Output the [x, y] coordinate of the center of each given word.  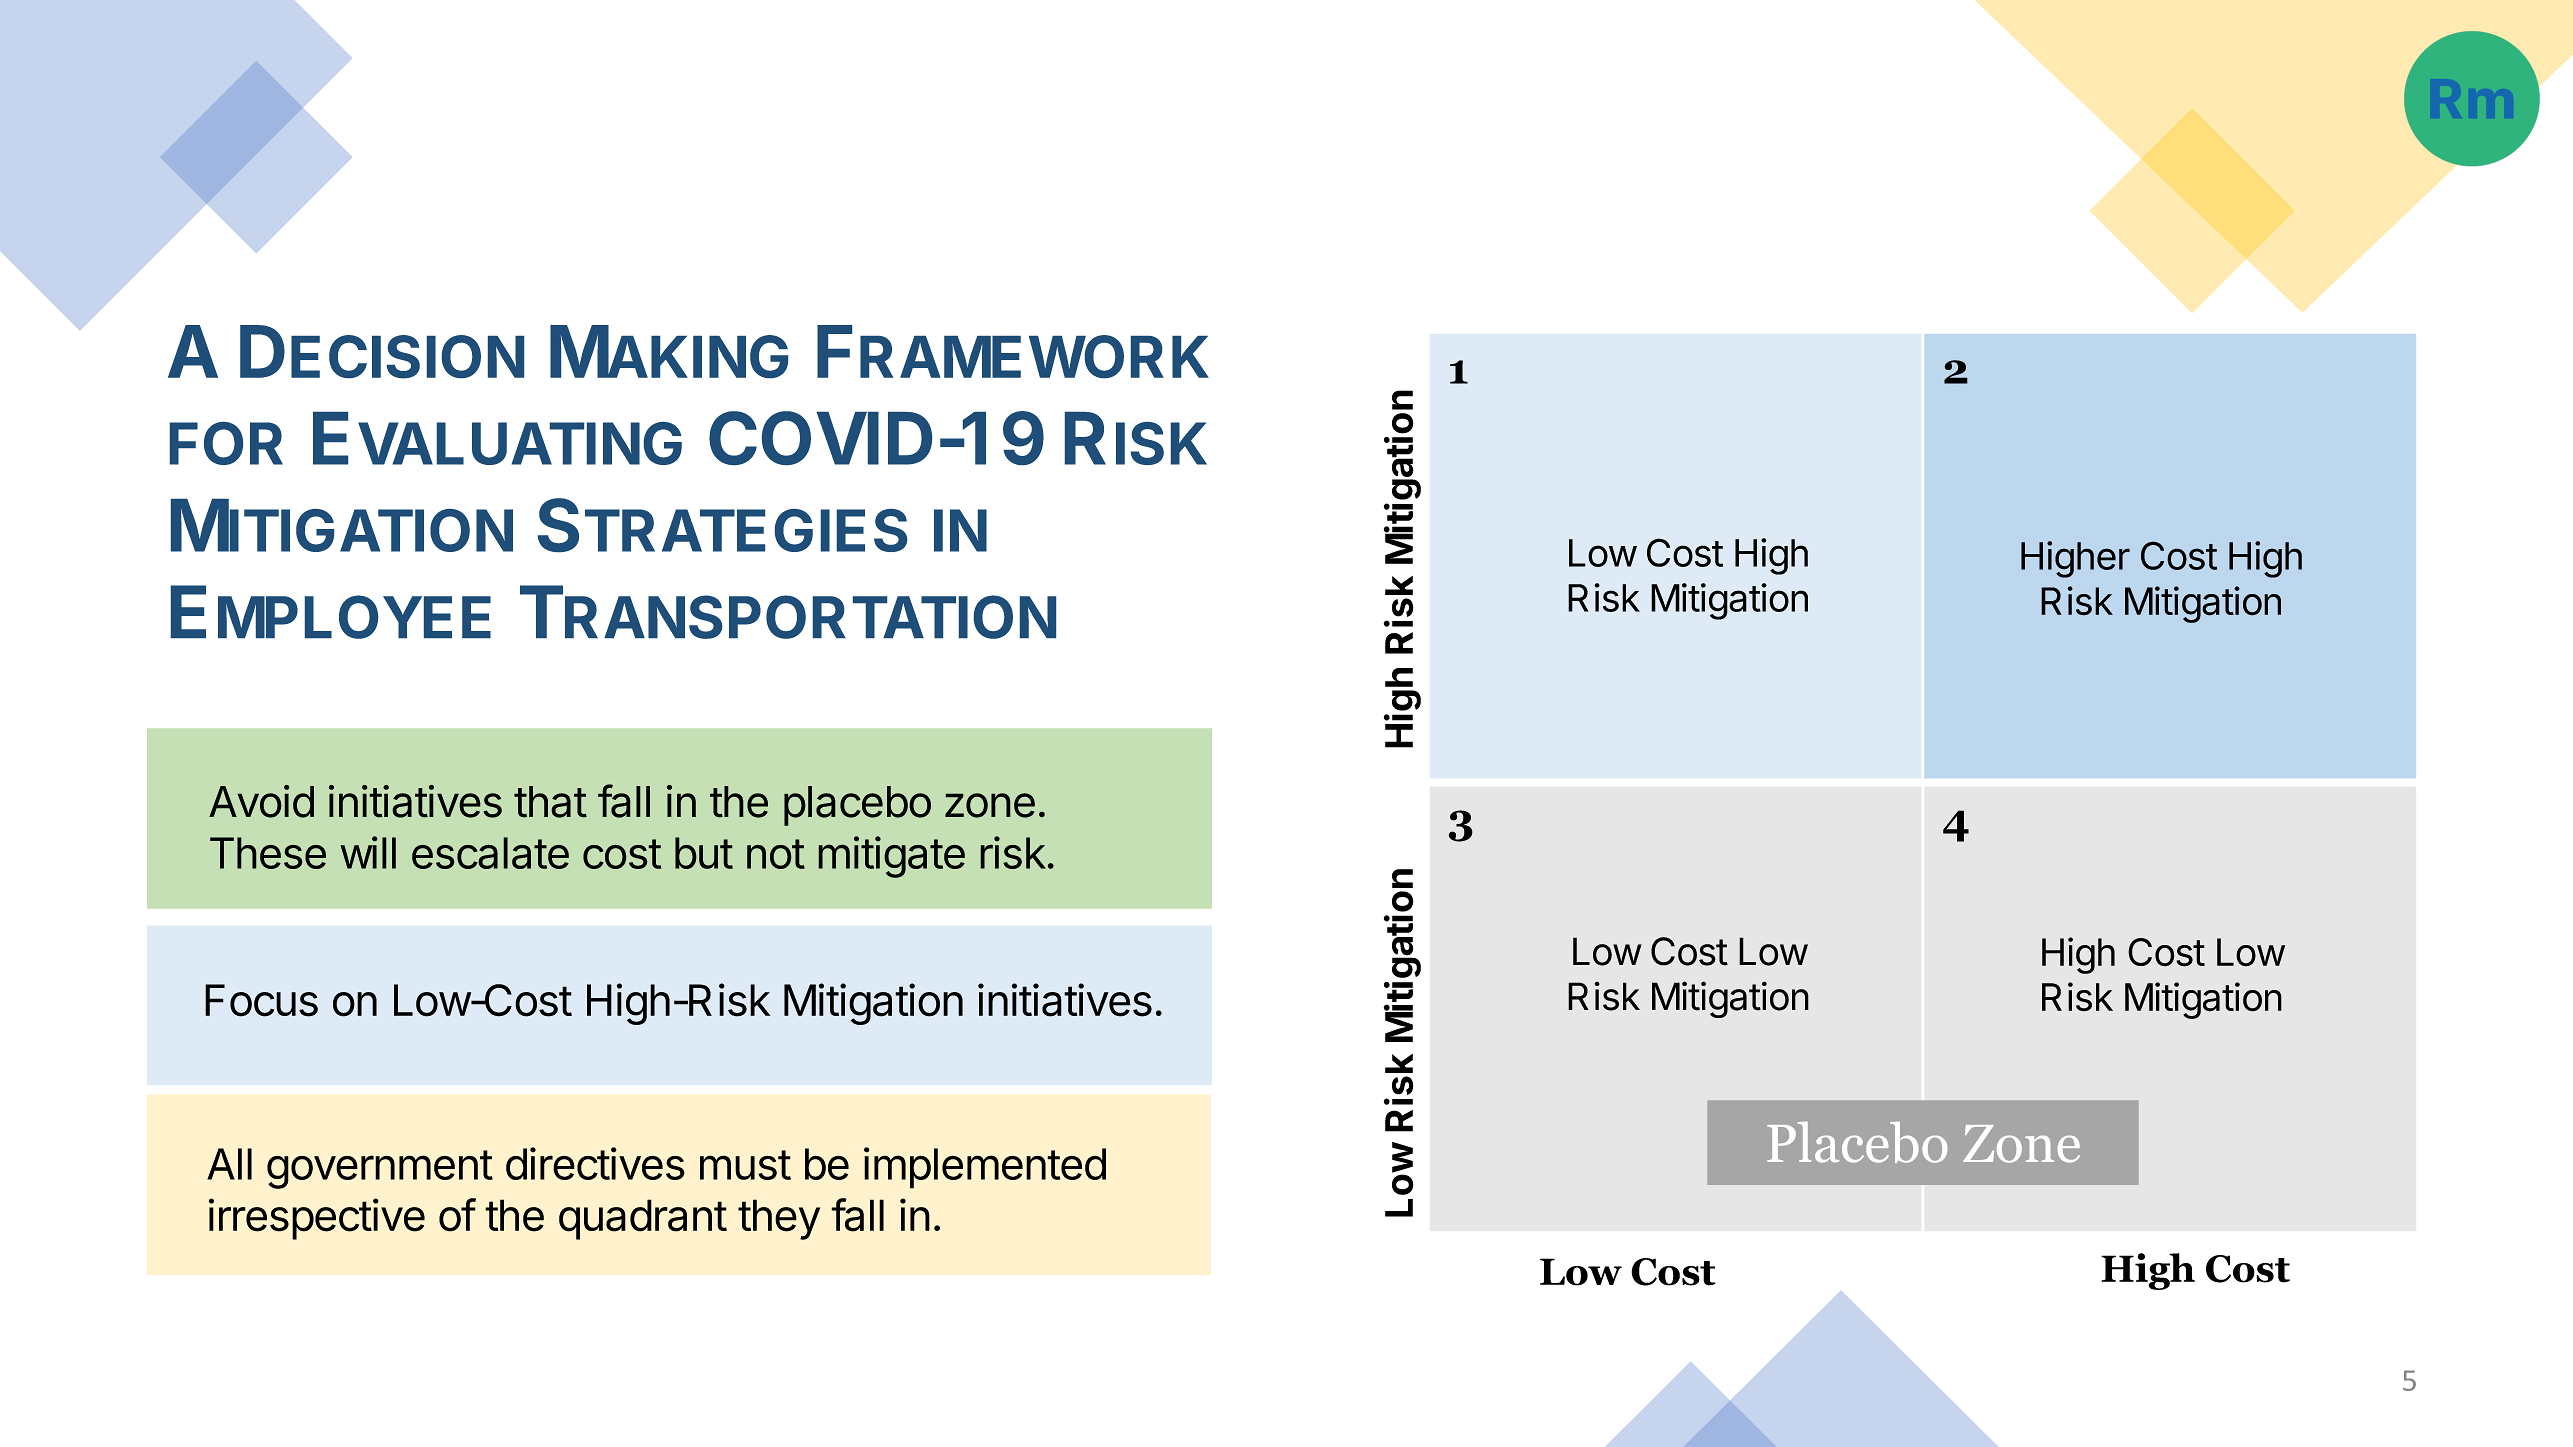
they [779, 1219]
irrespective [317, 1219]
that [550, 802]
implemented [985, 1168]
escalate [490, 853]
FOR [226, 443]
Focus [261, 1000]
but [704, 853]
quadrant [643, 1219]
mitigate [891, 857]
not [776, 854]
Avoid [261, 801]
